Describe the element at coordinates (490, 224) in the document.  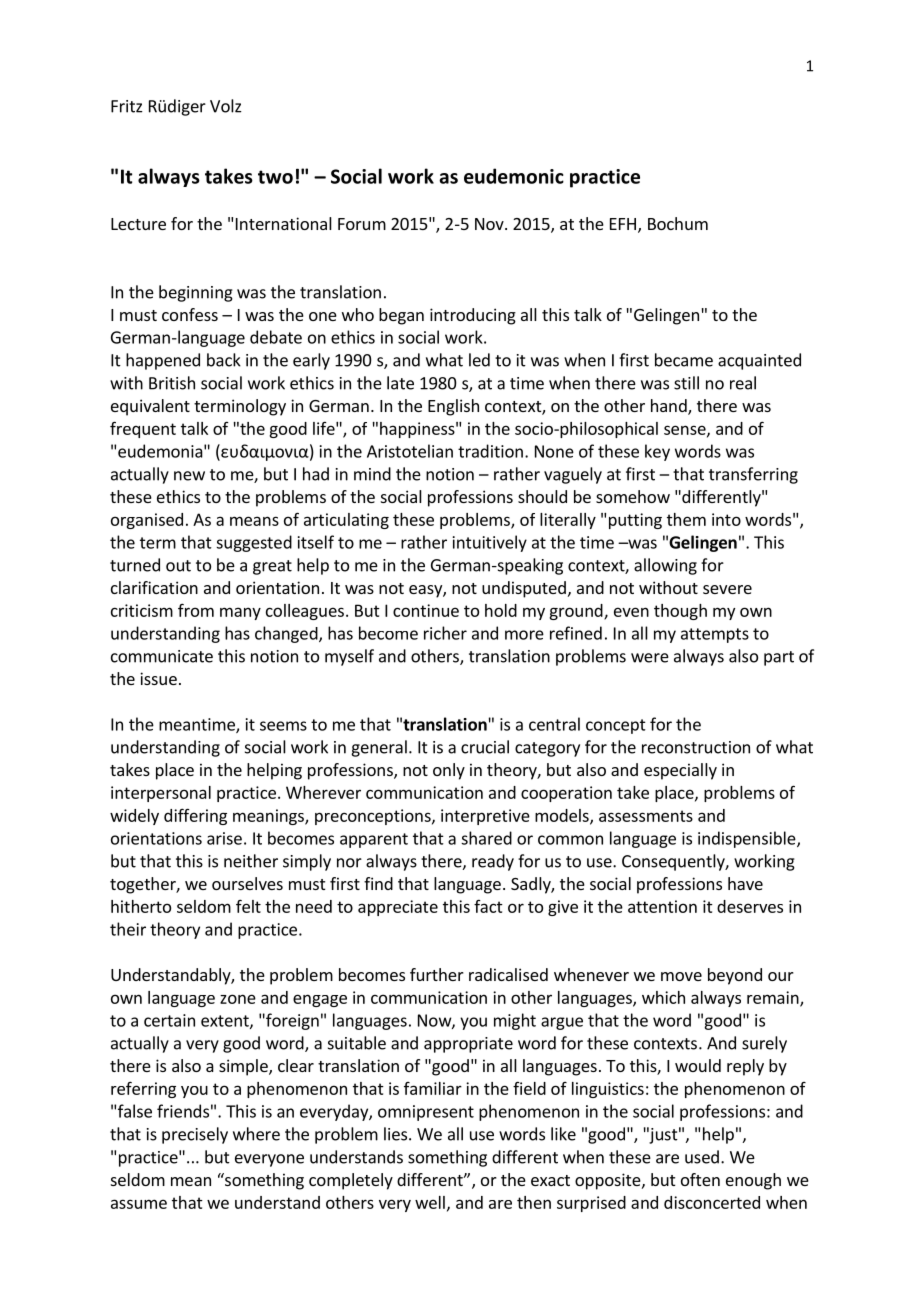
I see `Nov` at that location.
